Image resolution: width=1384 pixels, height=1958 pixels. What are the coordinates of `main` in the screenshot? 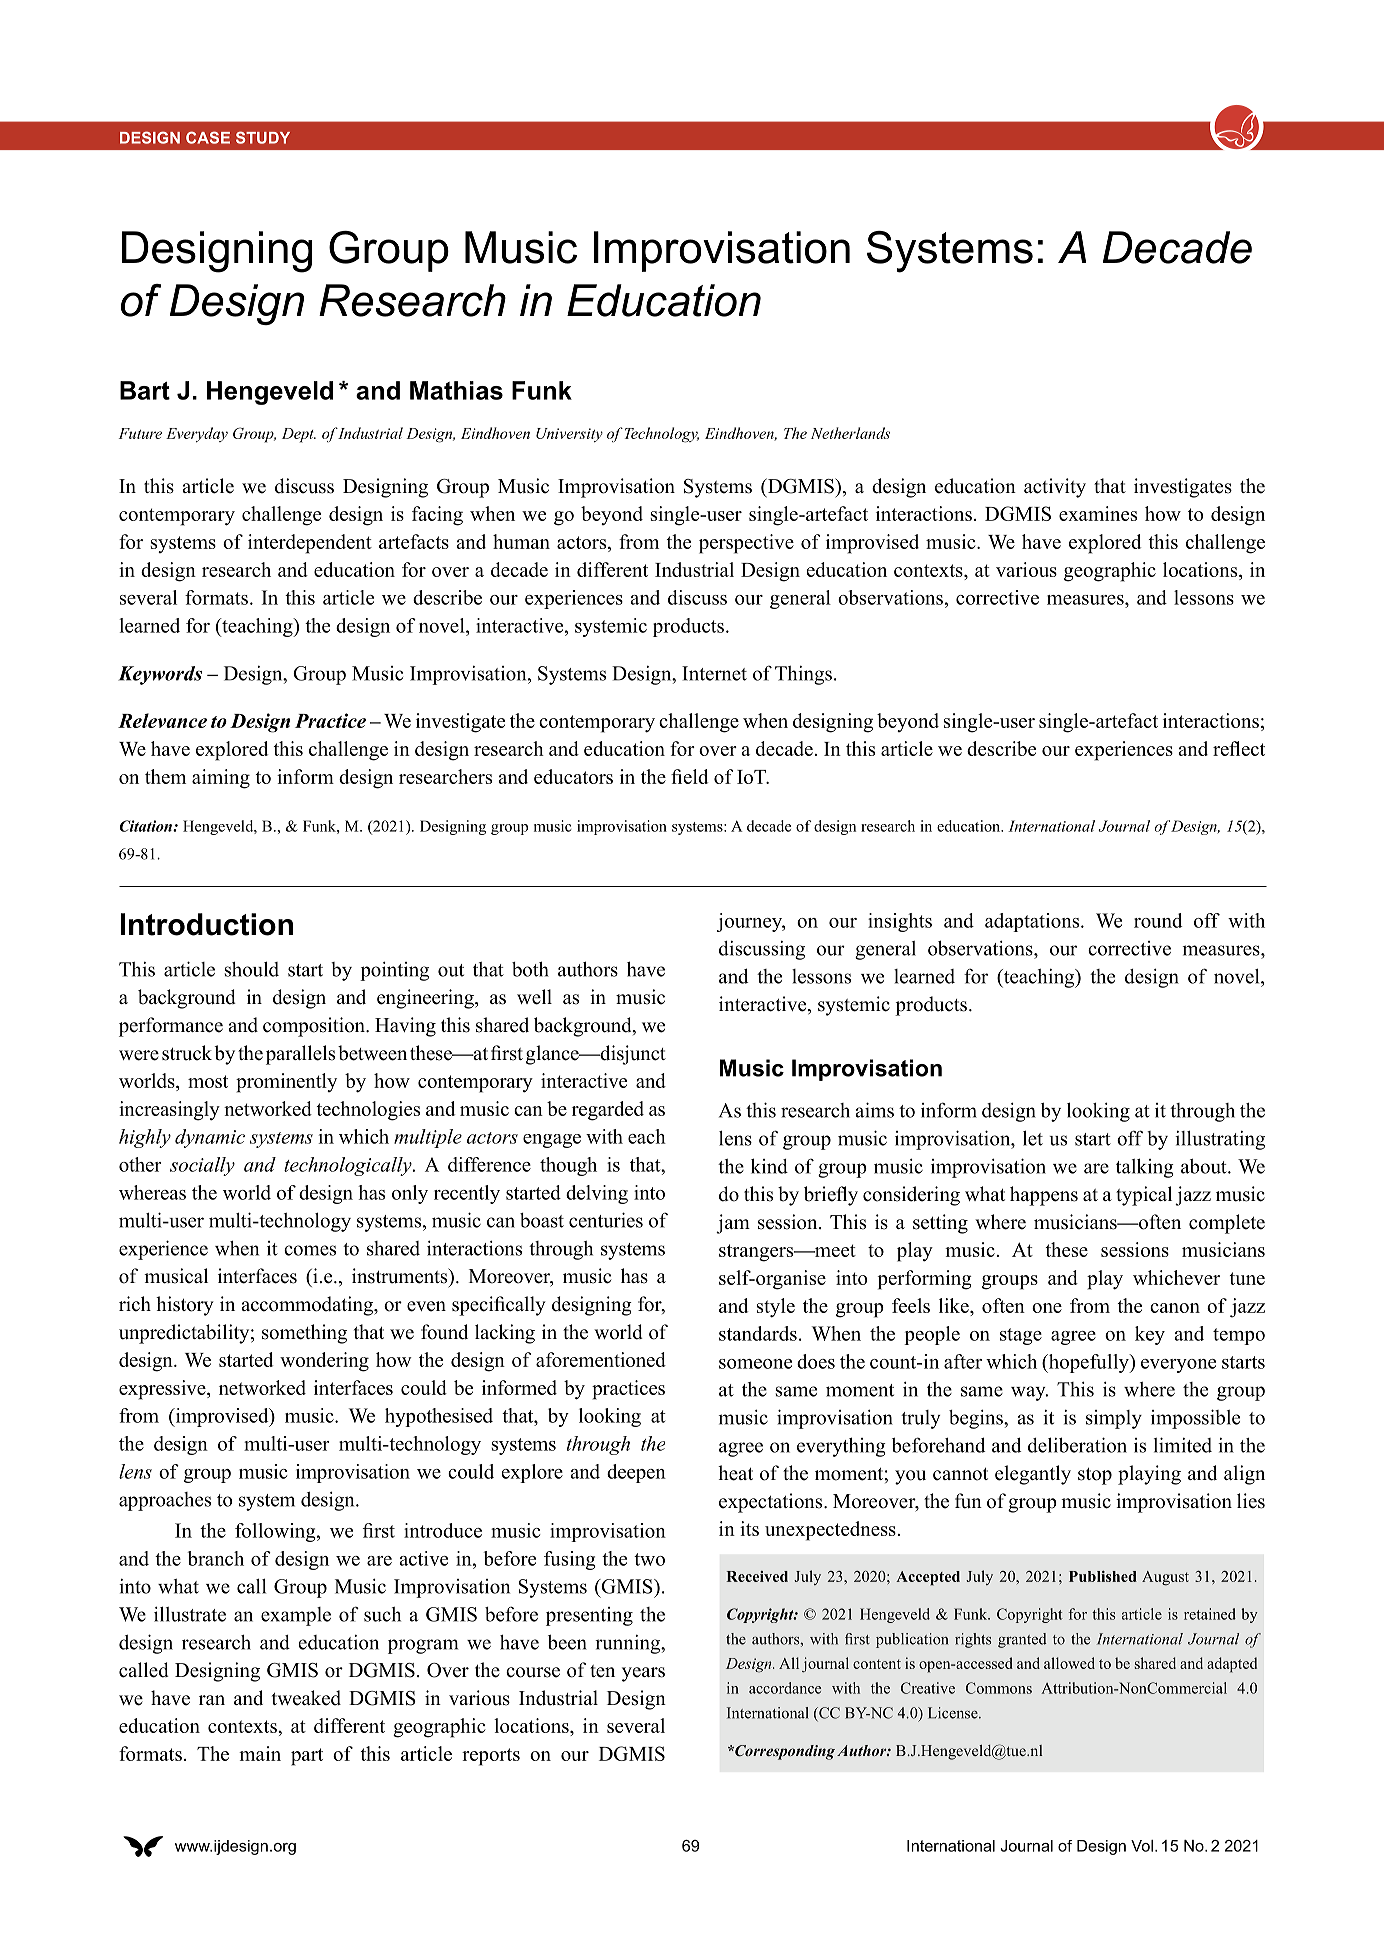 It's located at (260, 1753).
